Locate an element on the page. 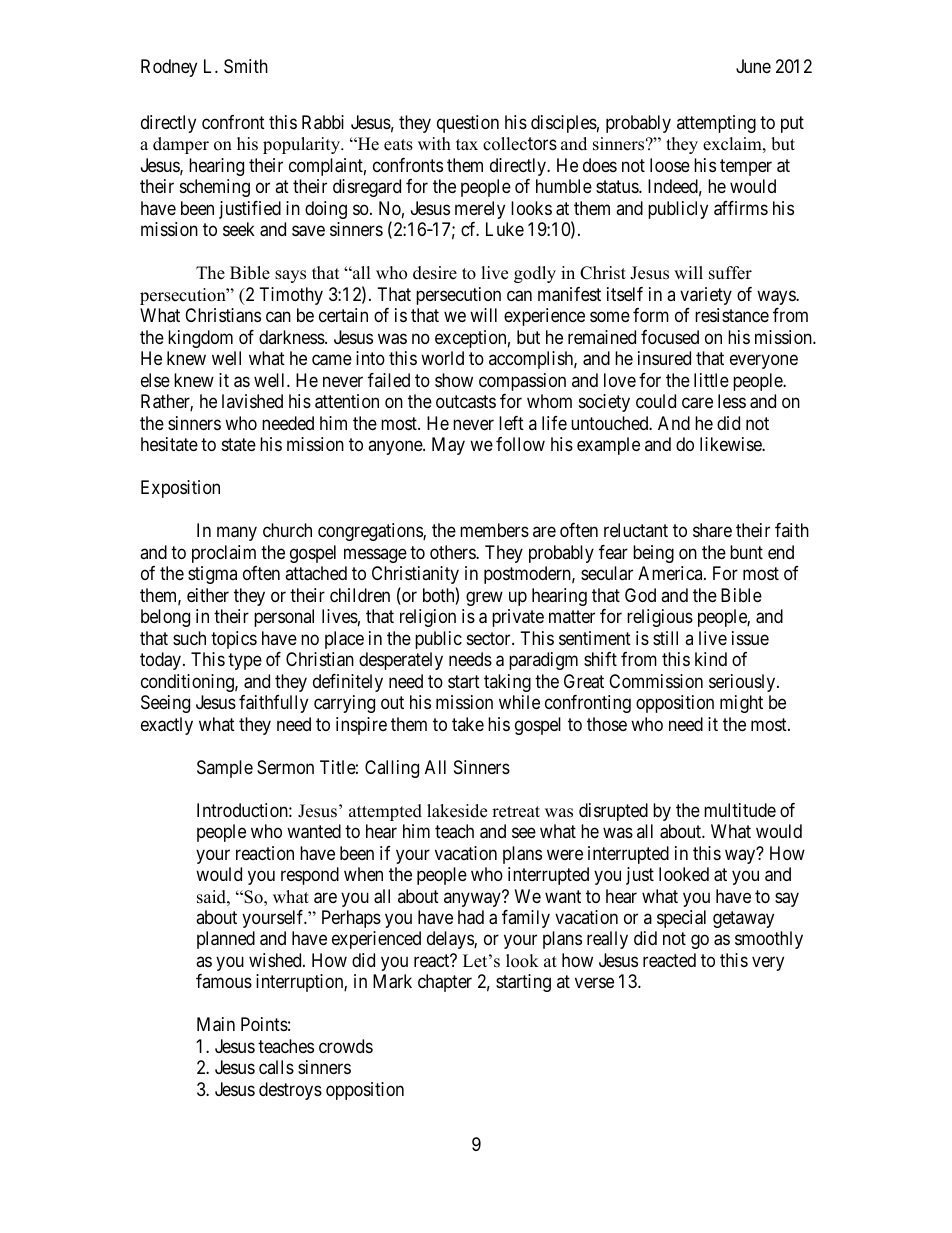 The image size is (952, 1233). calls is located at coordinates (276, 1067).
